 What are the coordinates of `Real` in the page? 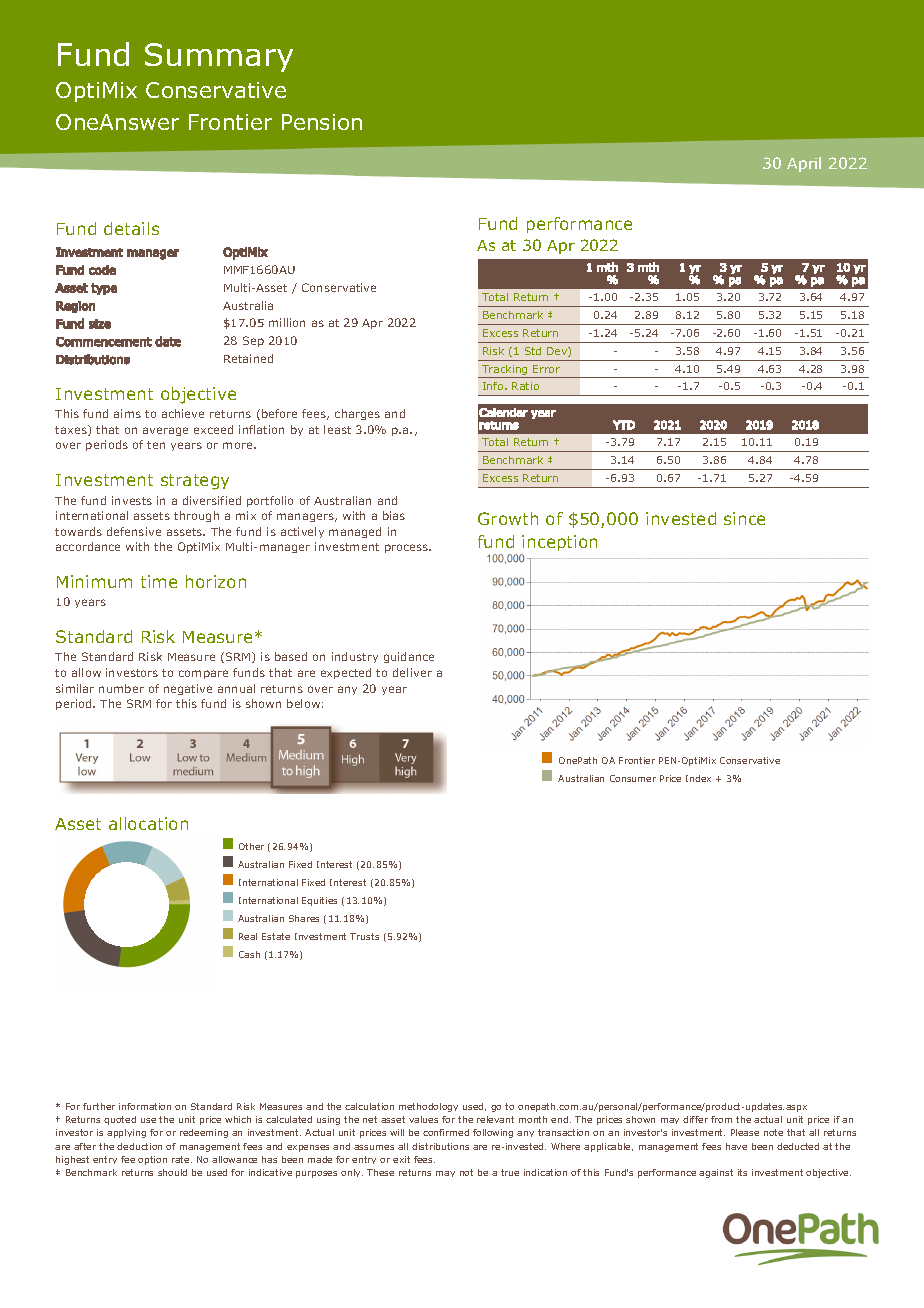 It's located at (248, 936).
